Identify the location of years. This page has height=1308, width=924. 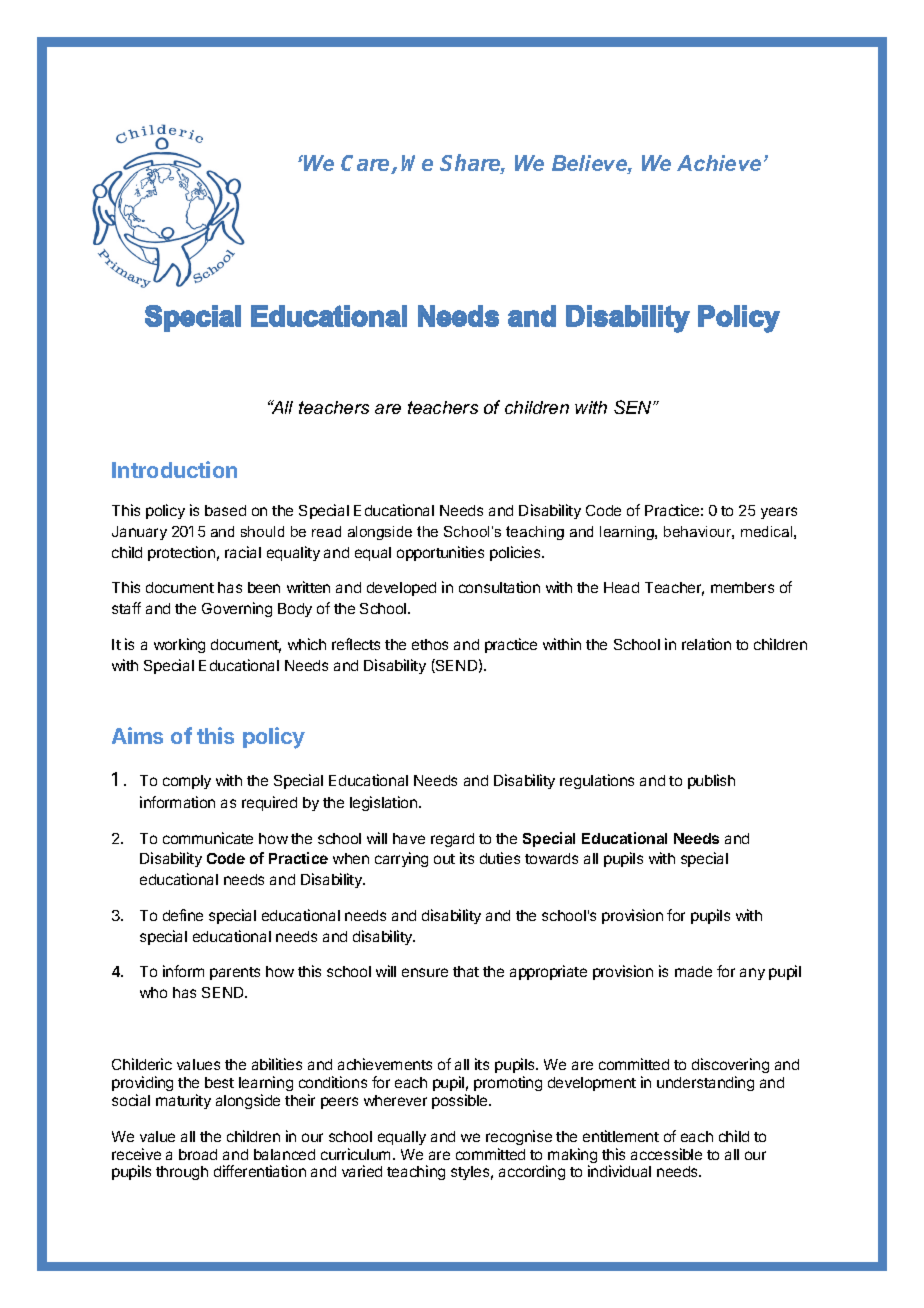
(779, 513).
